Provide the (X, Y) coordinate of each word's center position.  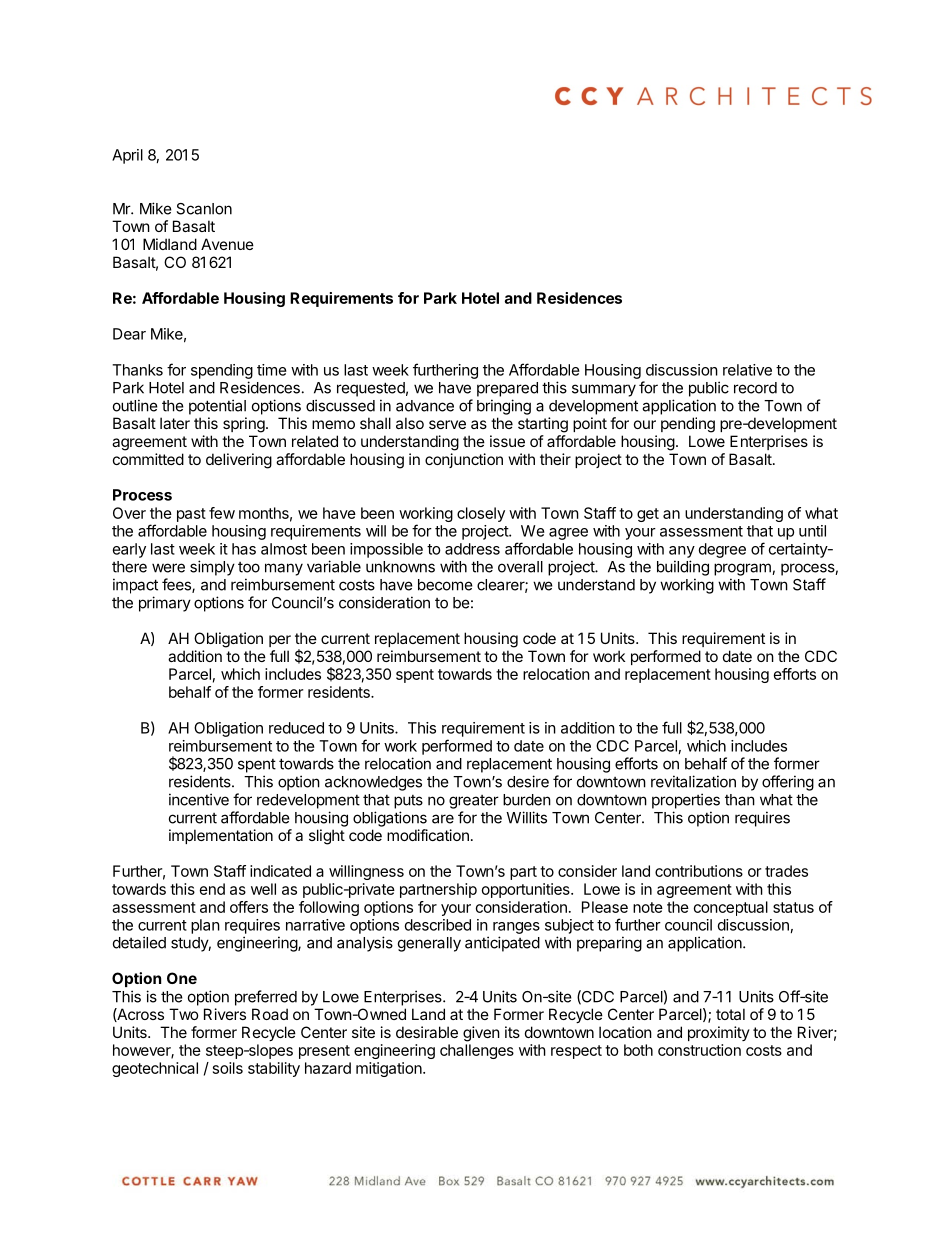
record (755, 388)
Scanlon (204, 209)
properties (686, 801)
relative (747, 370)
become (445, 585)
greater (474, 802)
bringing (504, 407)
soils (228, 1068)
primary (165, 604)
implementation (221, 836)
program (743, 569)
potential (217, 407)
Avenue (227, 244)
